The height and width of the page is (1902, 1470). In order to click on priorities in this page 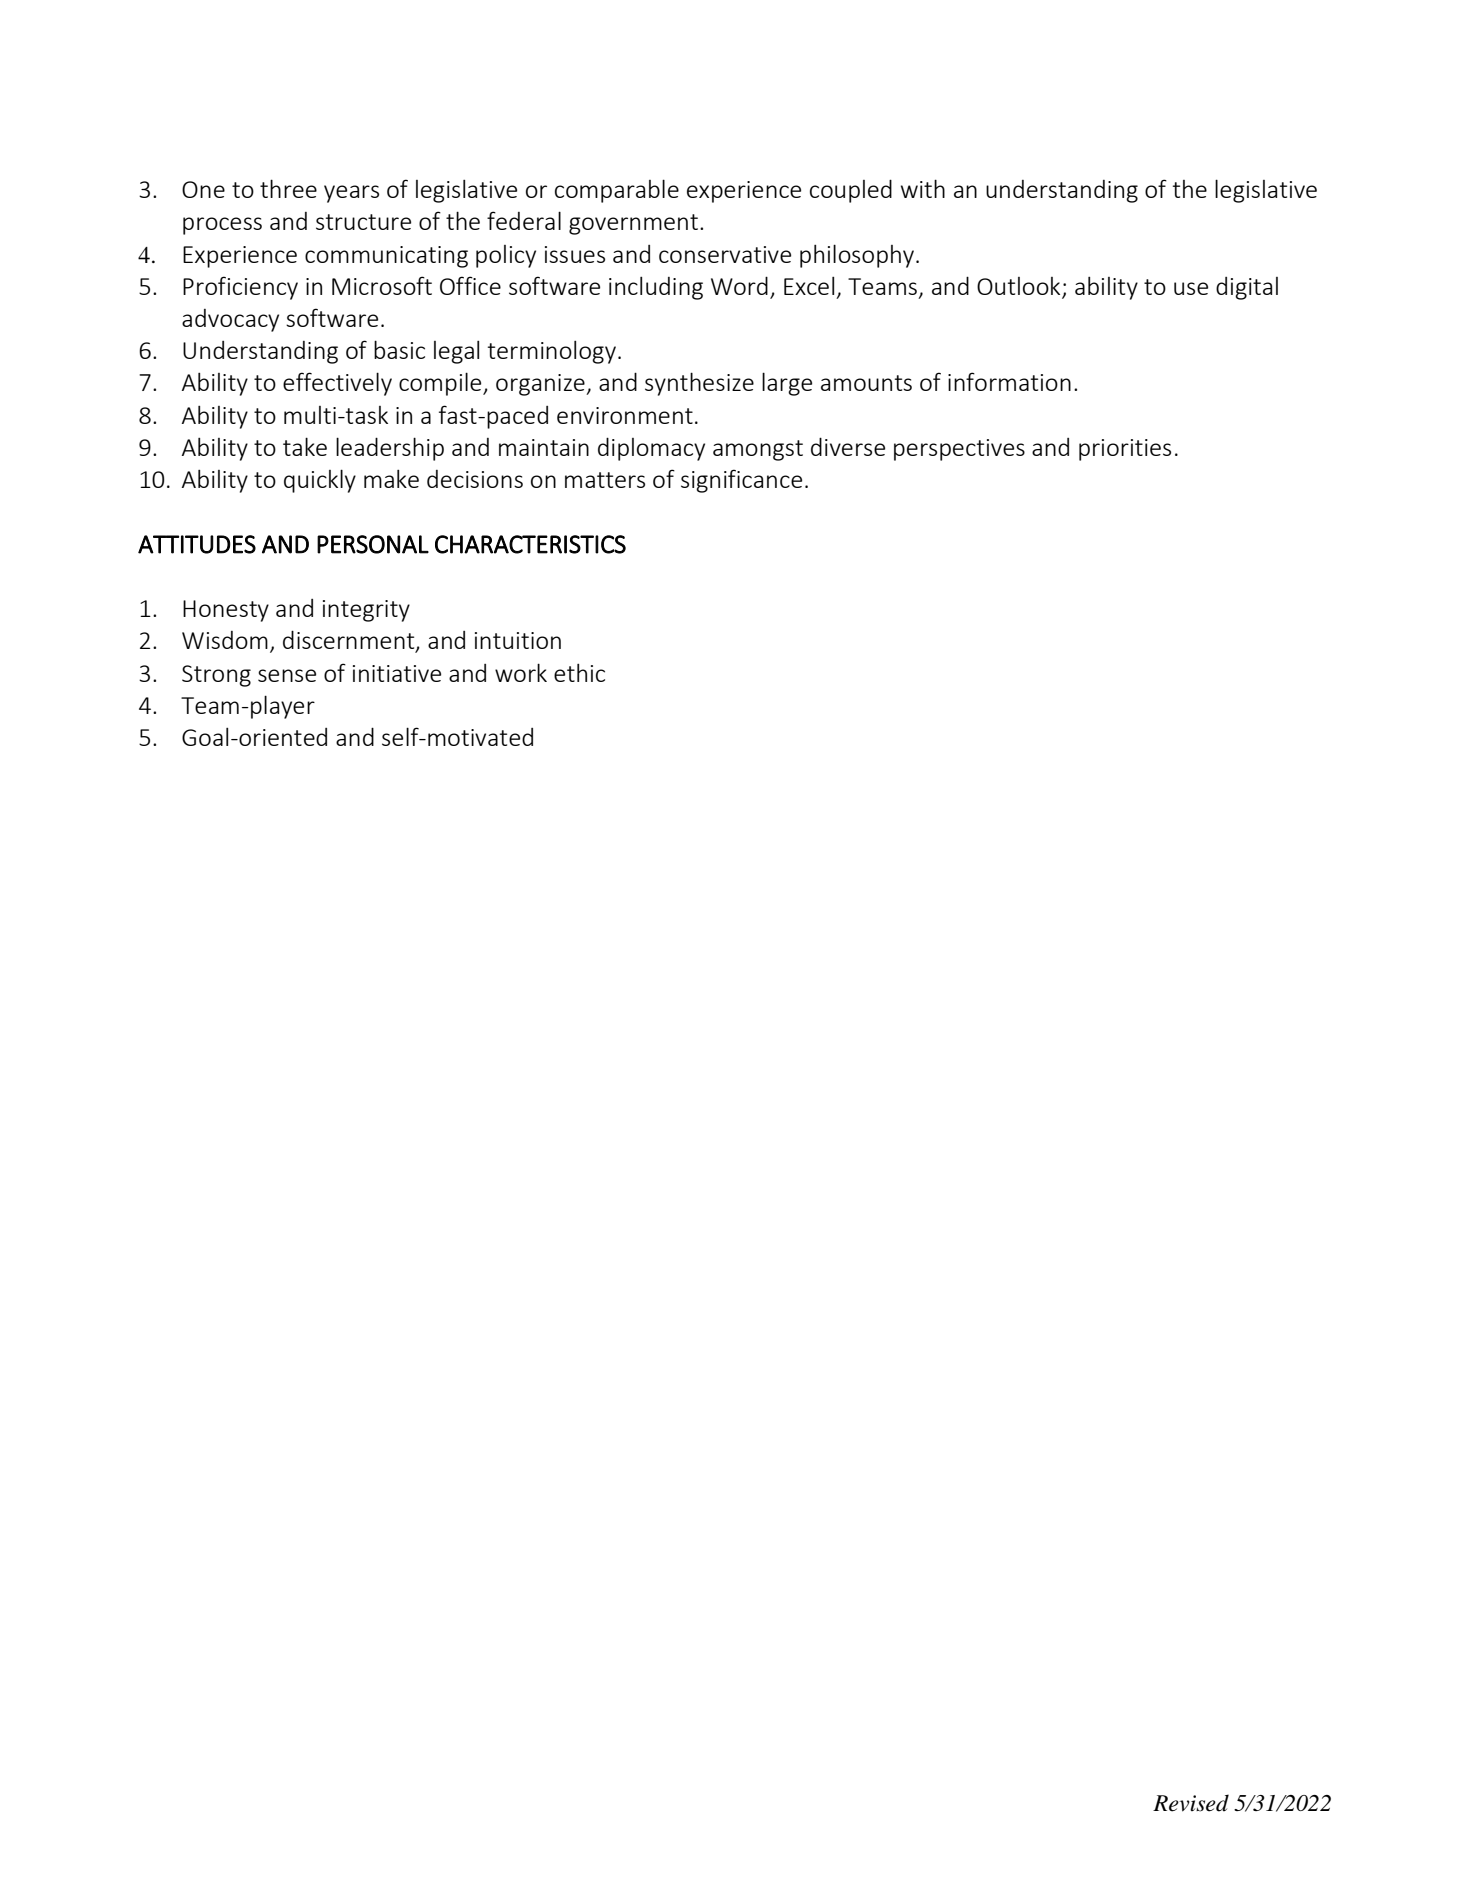, I will do `click(1125, 450)`.
